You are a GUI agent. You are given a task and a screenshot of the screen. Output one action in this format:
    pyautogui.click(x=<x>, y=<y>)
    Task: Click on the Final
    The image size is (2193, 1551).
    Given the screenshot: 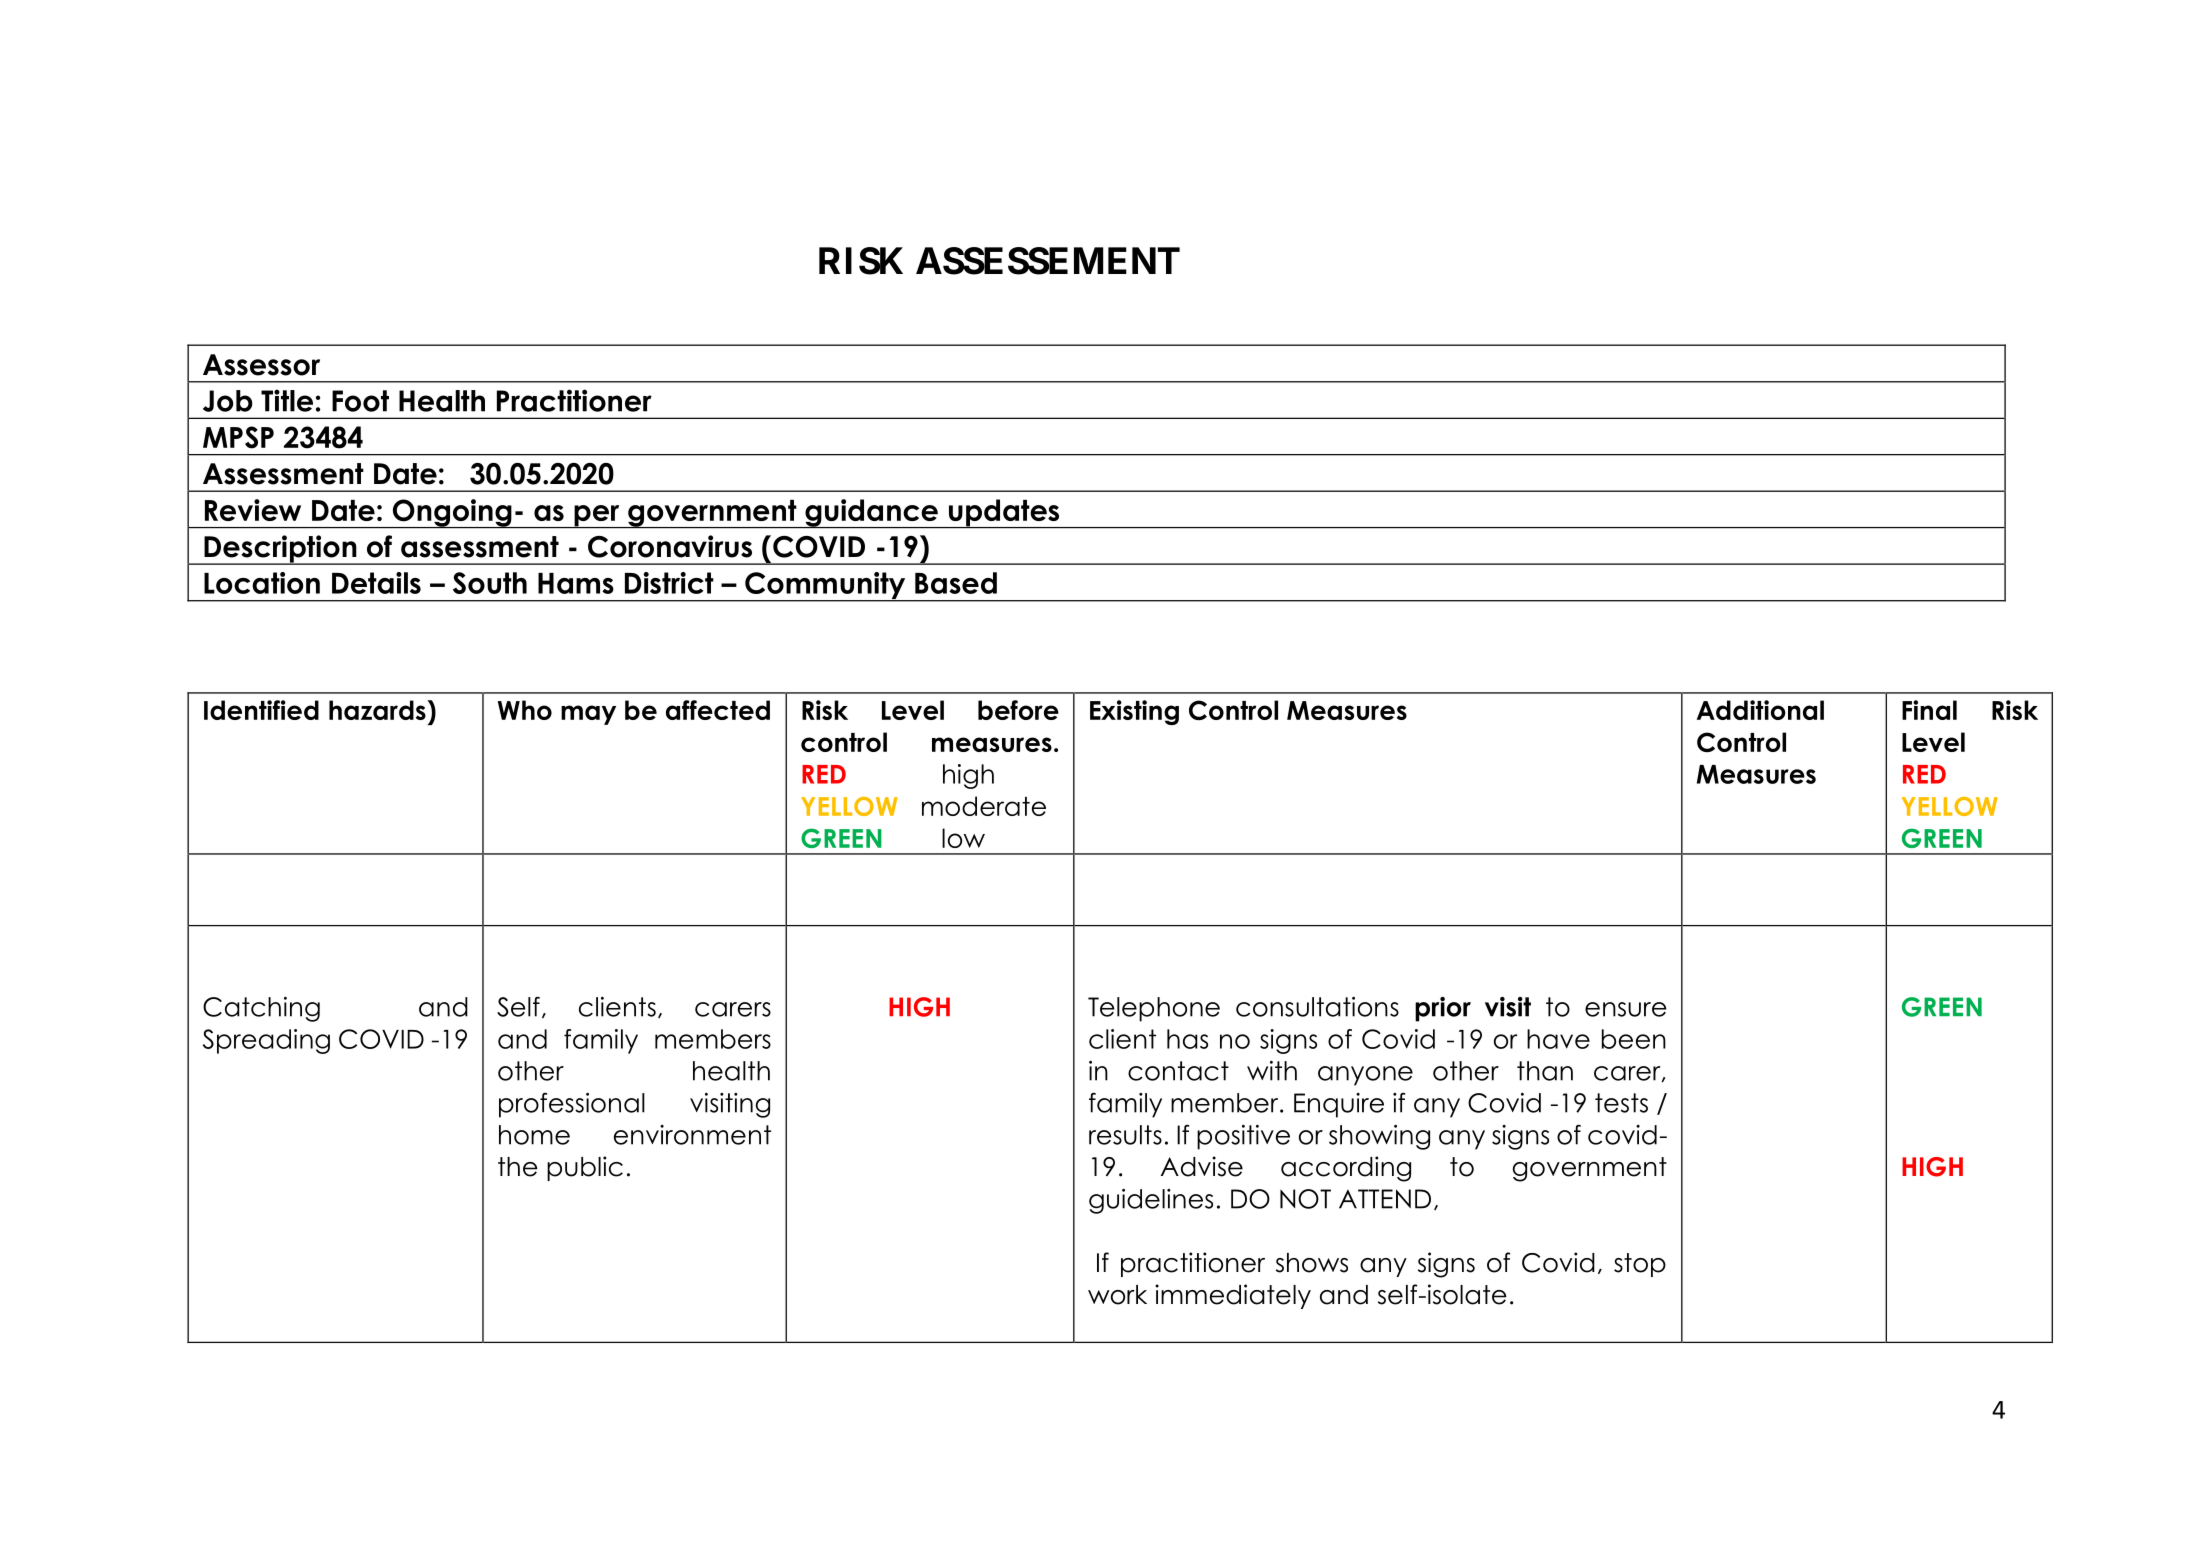 What is the action you would take?
    pyautogui.click(x=1929, y=710)
